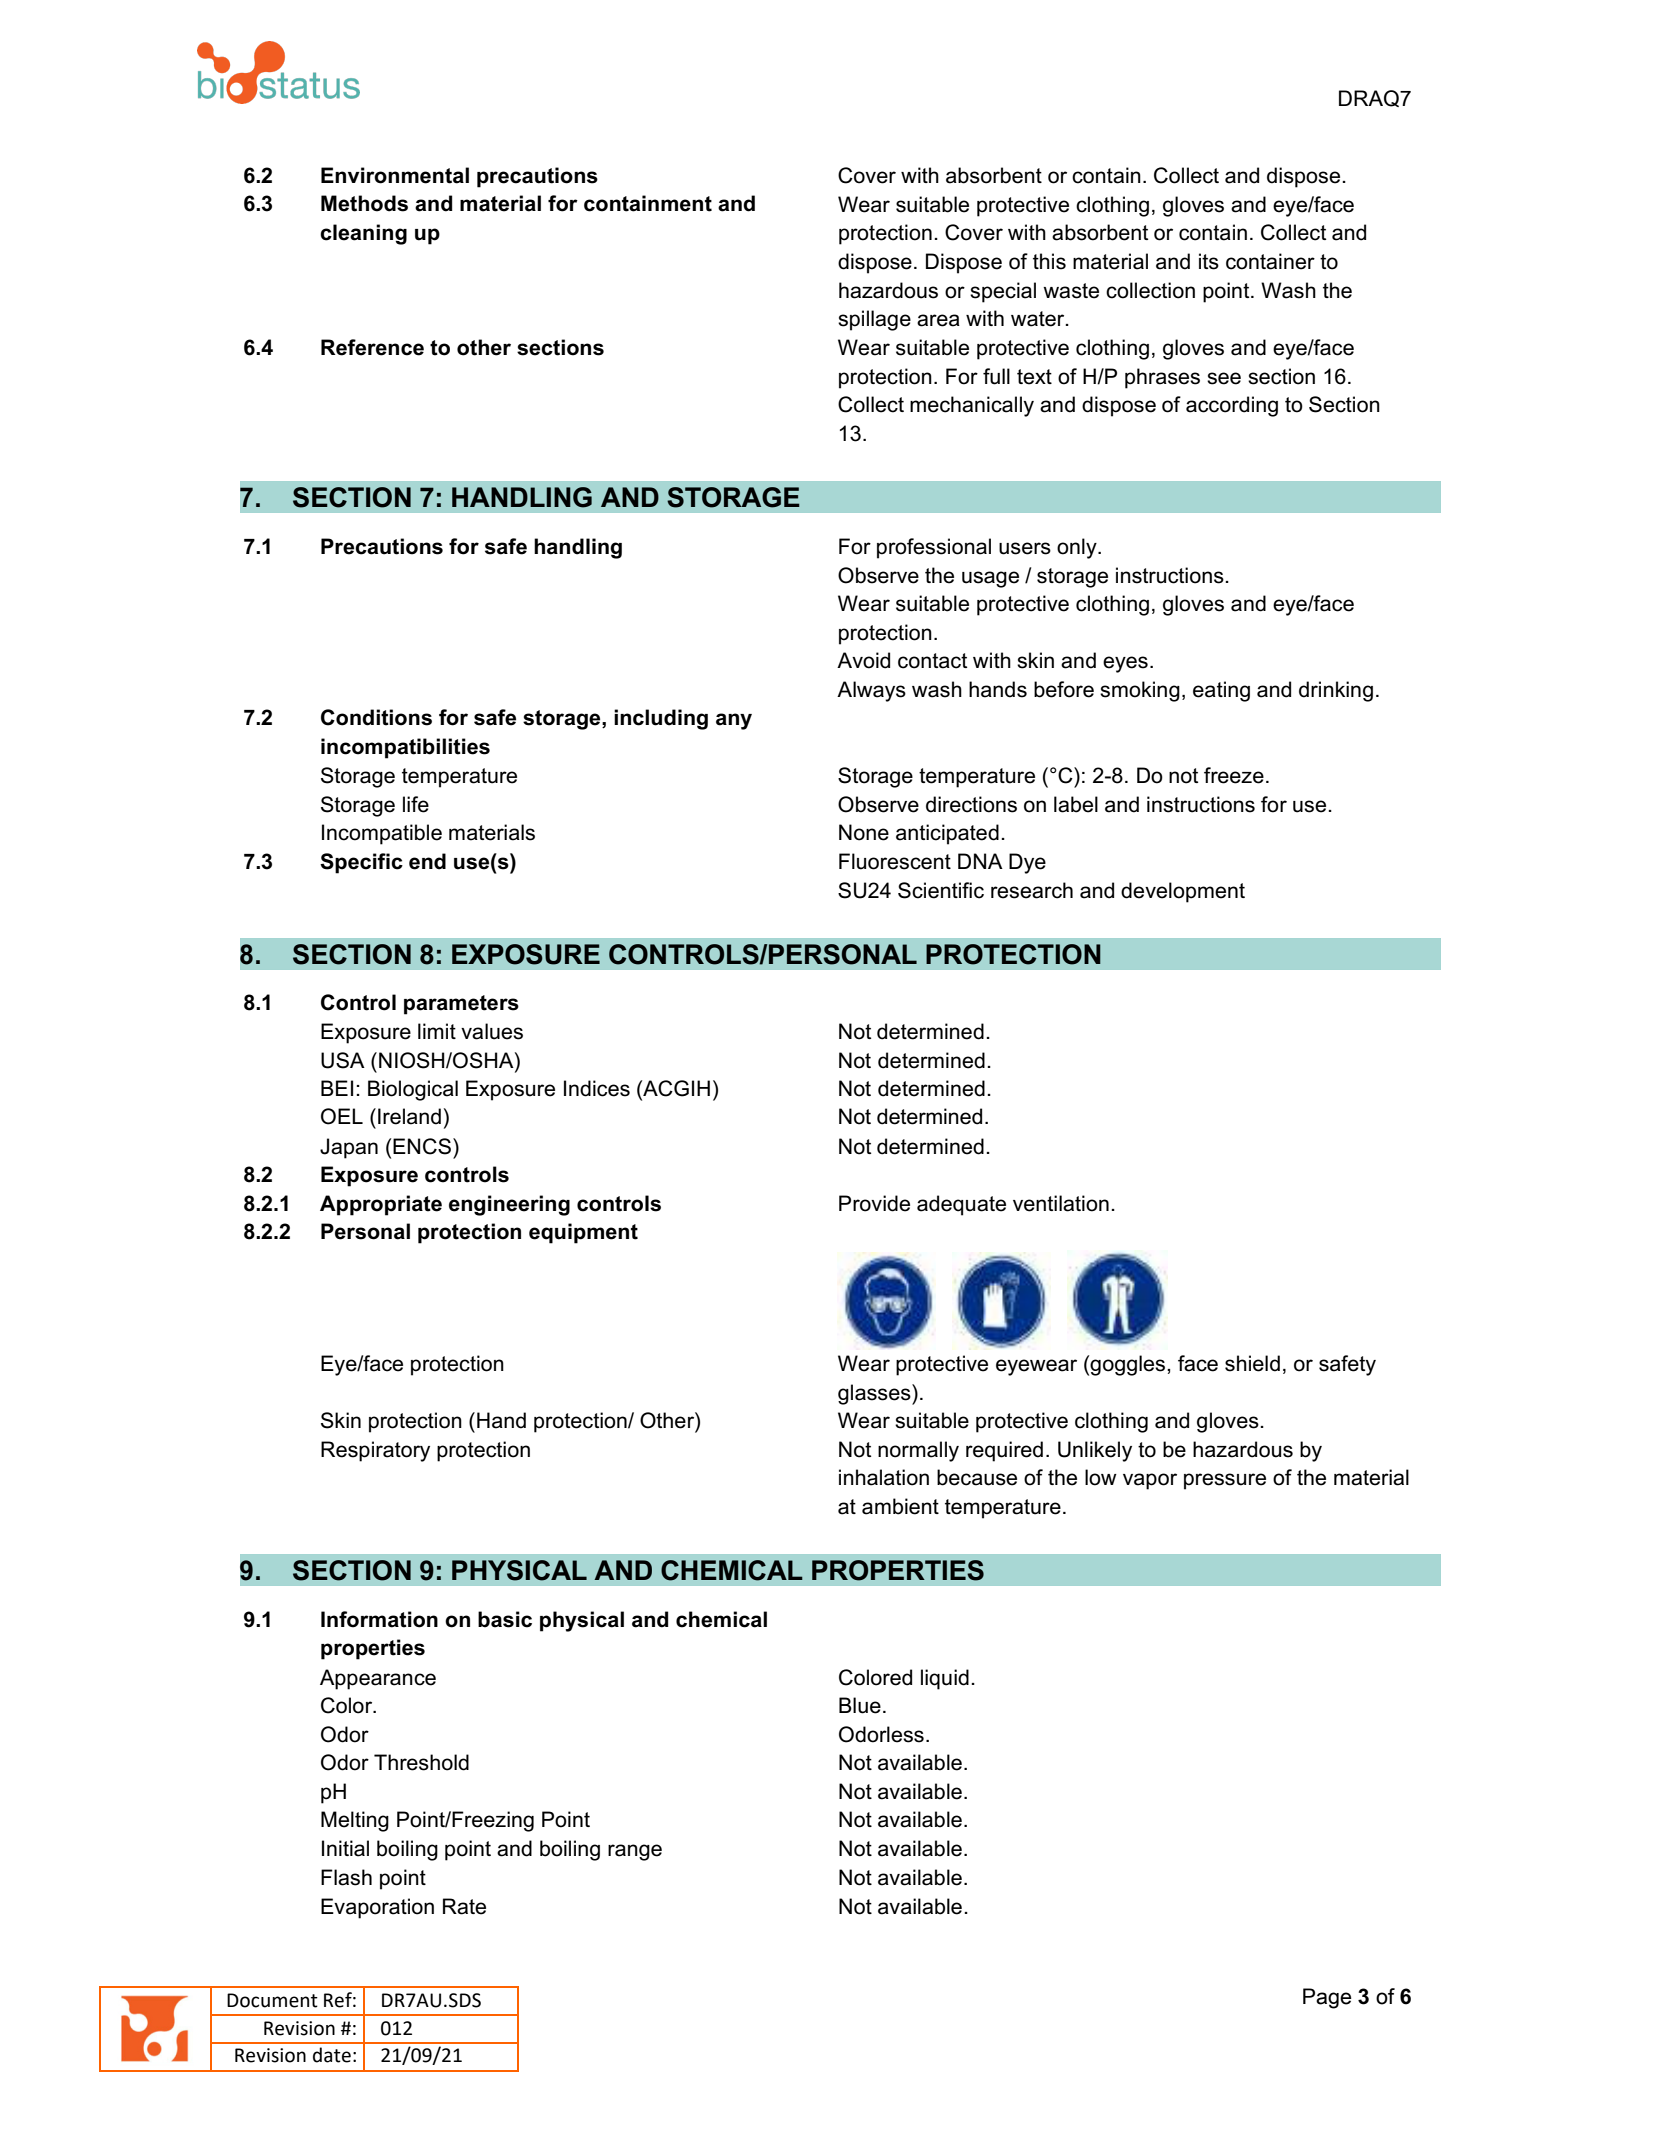 The width and height of the screenshot is (1655, 2142). What do you see at coordinates (363, 234) in the screenshot?
I see `cleaning` at bounding box center [363, 234].
